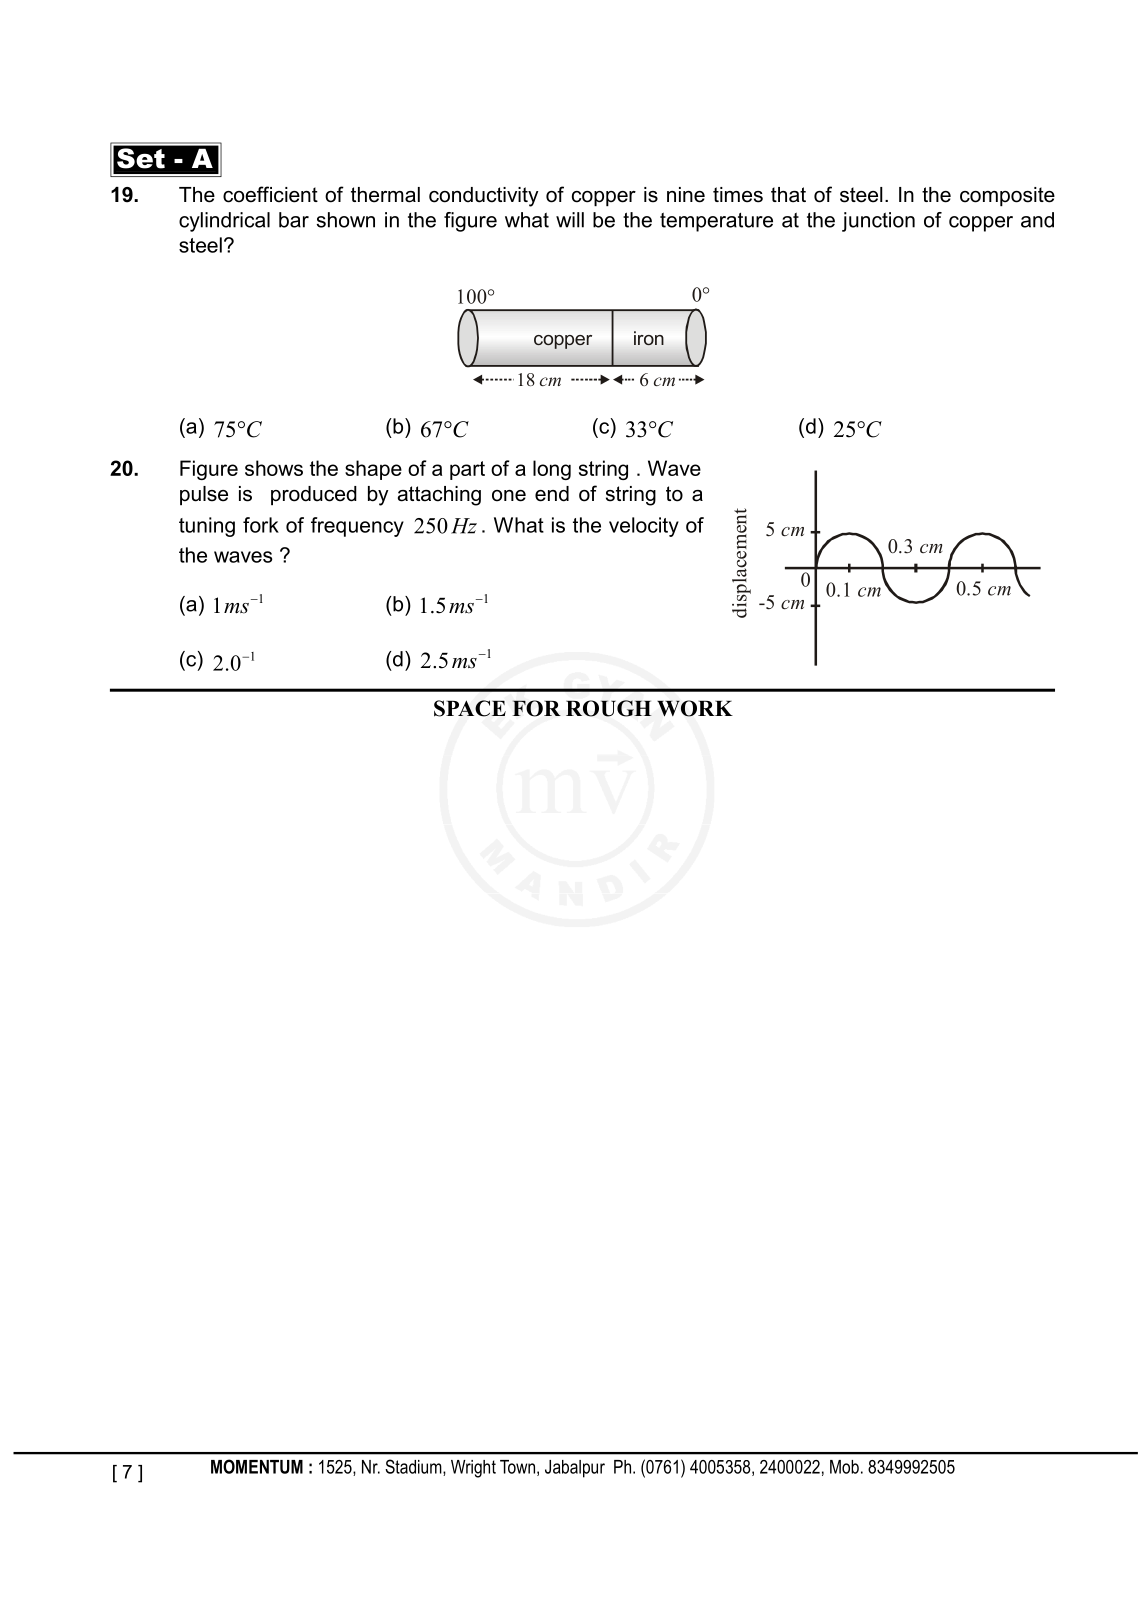  I want to click on MOMENTUM, so click(257, 1466).
